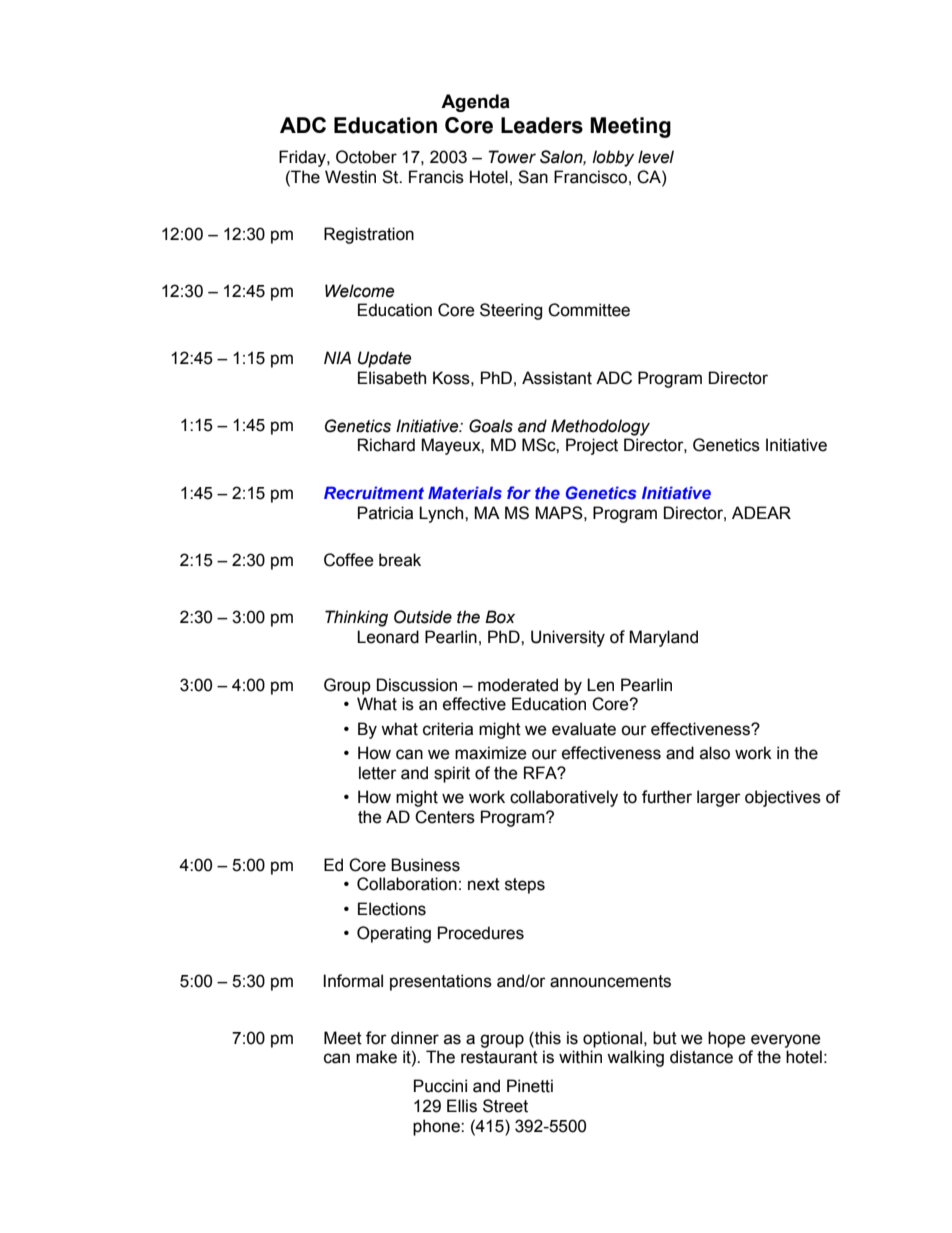 The width and height of the screenshot is (952, 1233). Describe the element at coordinates (656, 157) in the screenshot. I see `level` at that location.
